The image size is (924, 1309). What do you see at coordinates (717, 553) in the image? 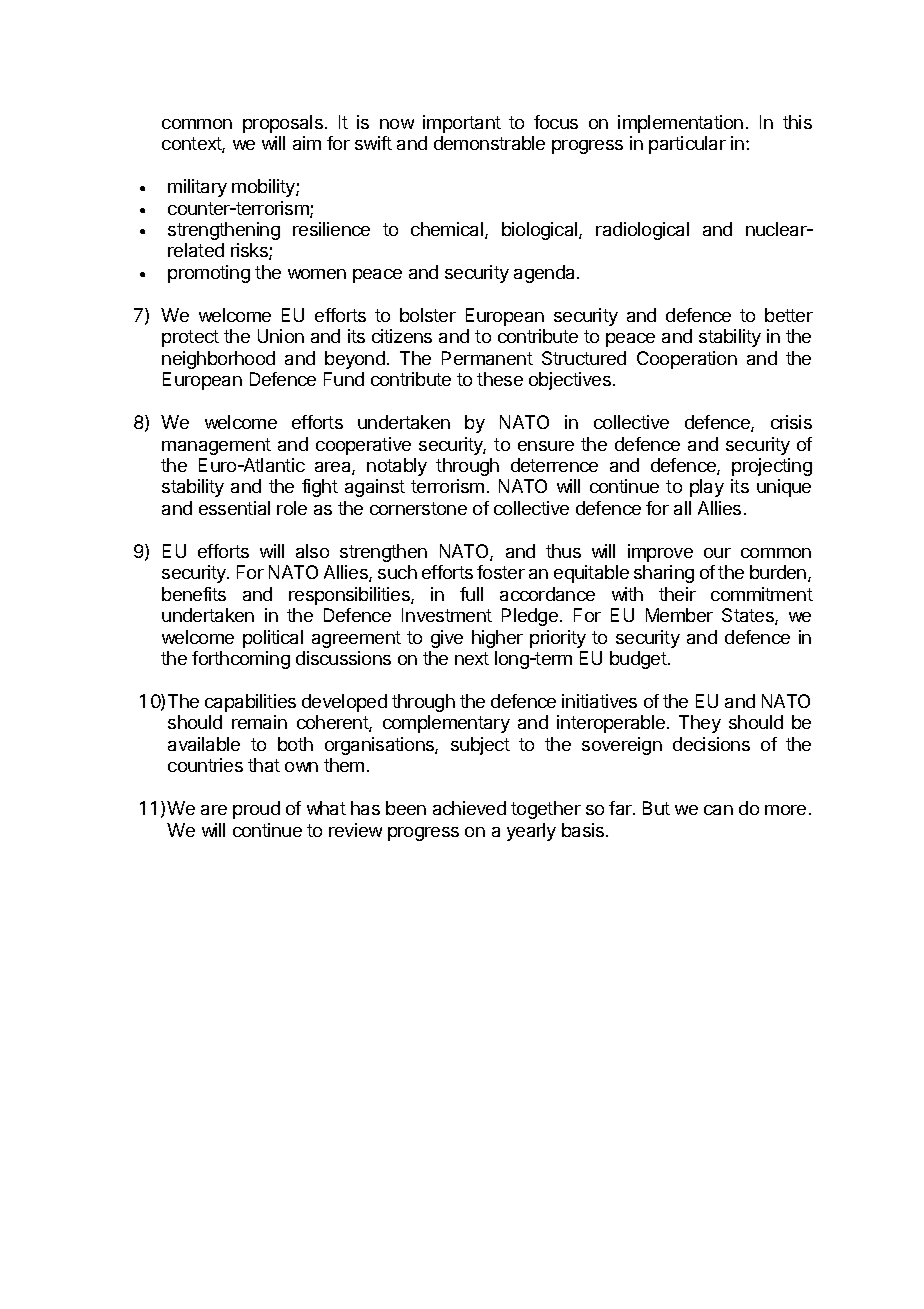
I see `our` at bounding box center [717, 553].
